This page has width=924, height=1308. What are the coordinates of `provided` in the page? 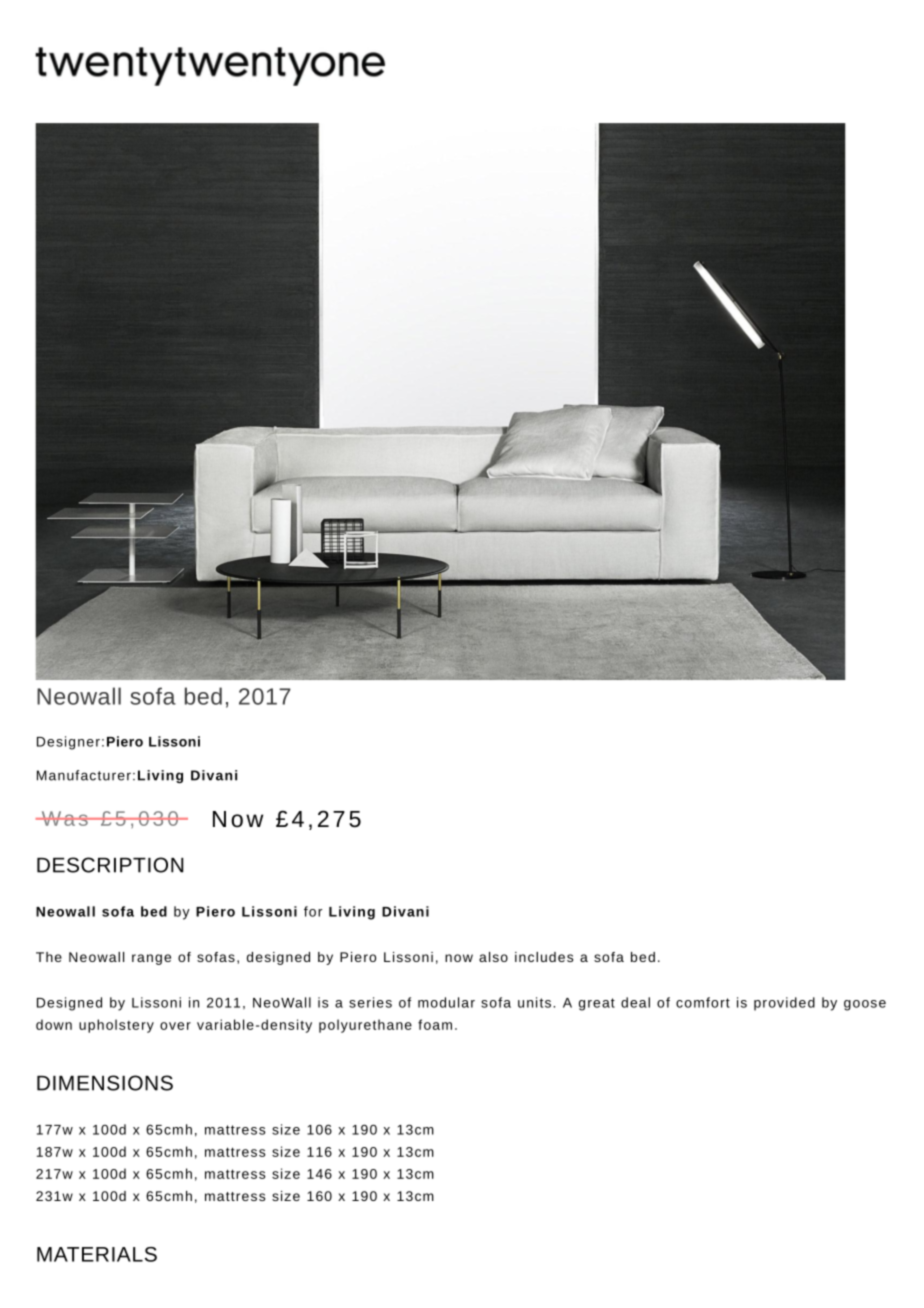 It's located at (784, 1004).
